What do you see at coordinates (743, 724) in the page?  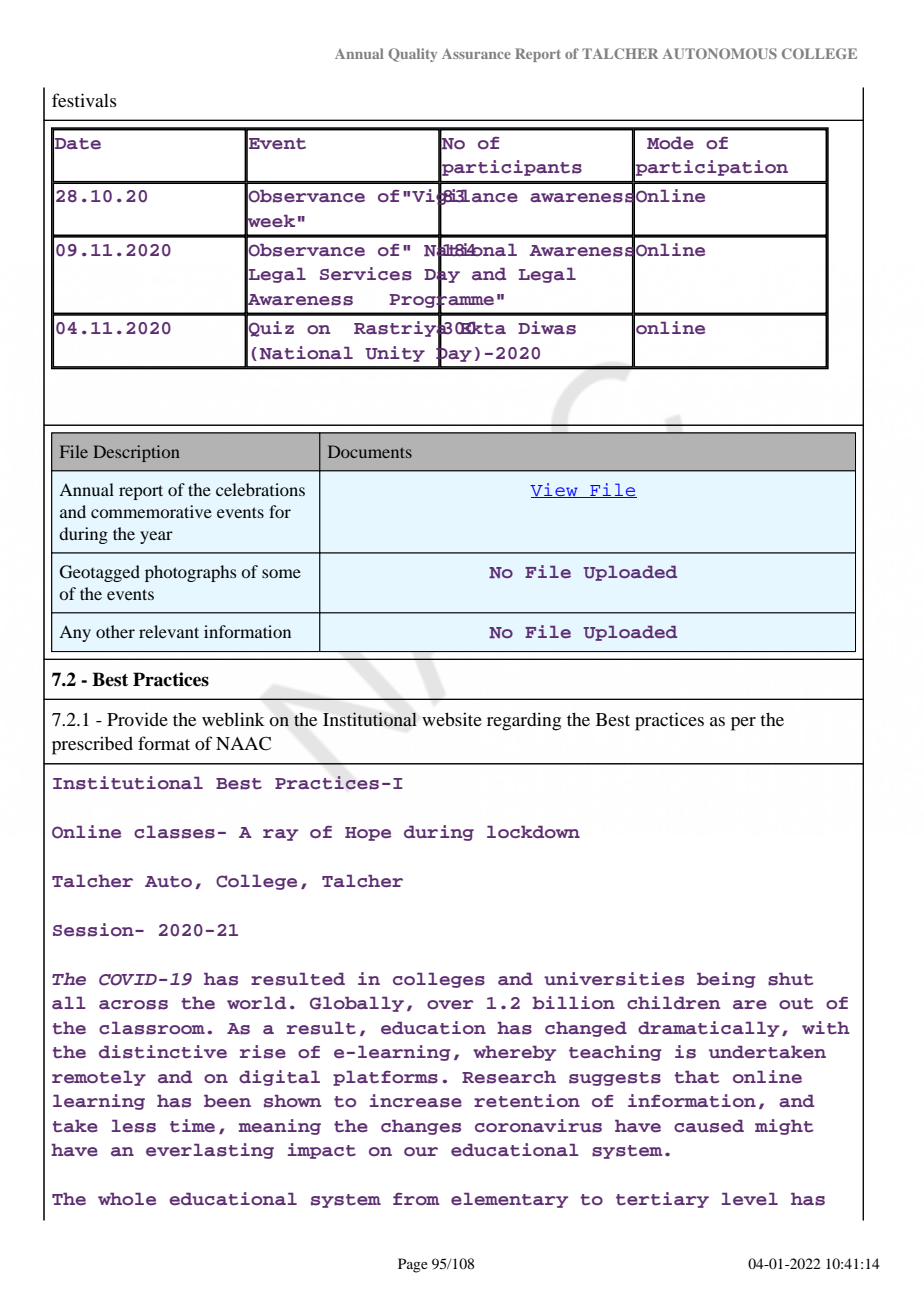 I see `per` at bounding box center [743, 724].
